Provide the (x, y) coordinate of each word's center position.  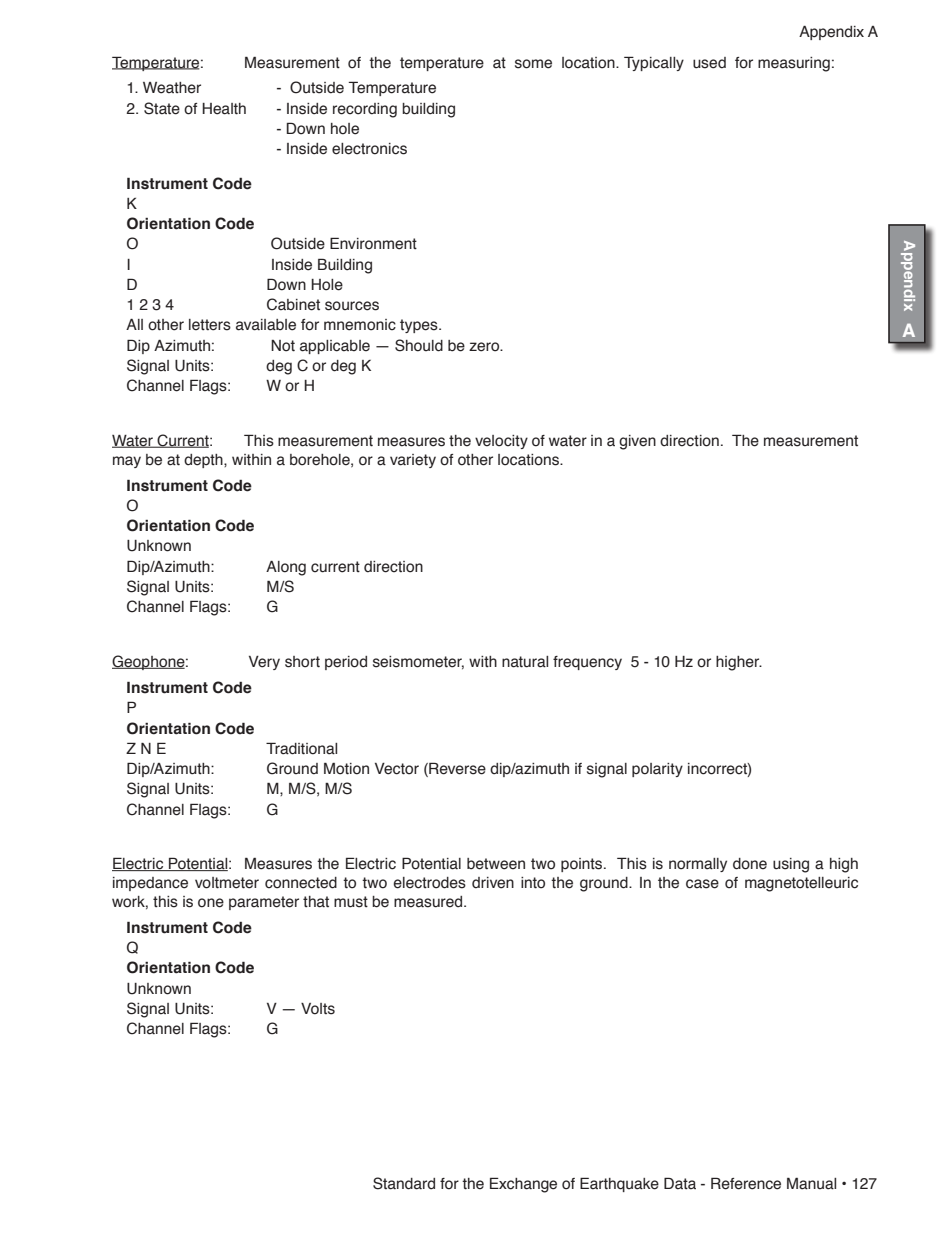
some (533, 64)
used (709, 63)
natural (525, 662)
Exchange (523, 1185)
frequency (587, 663)
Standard (404, 1183)
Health (224, 109)
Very (264, 663)
